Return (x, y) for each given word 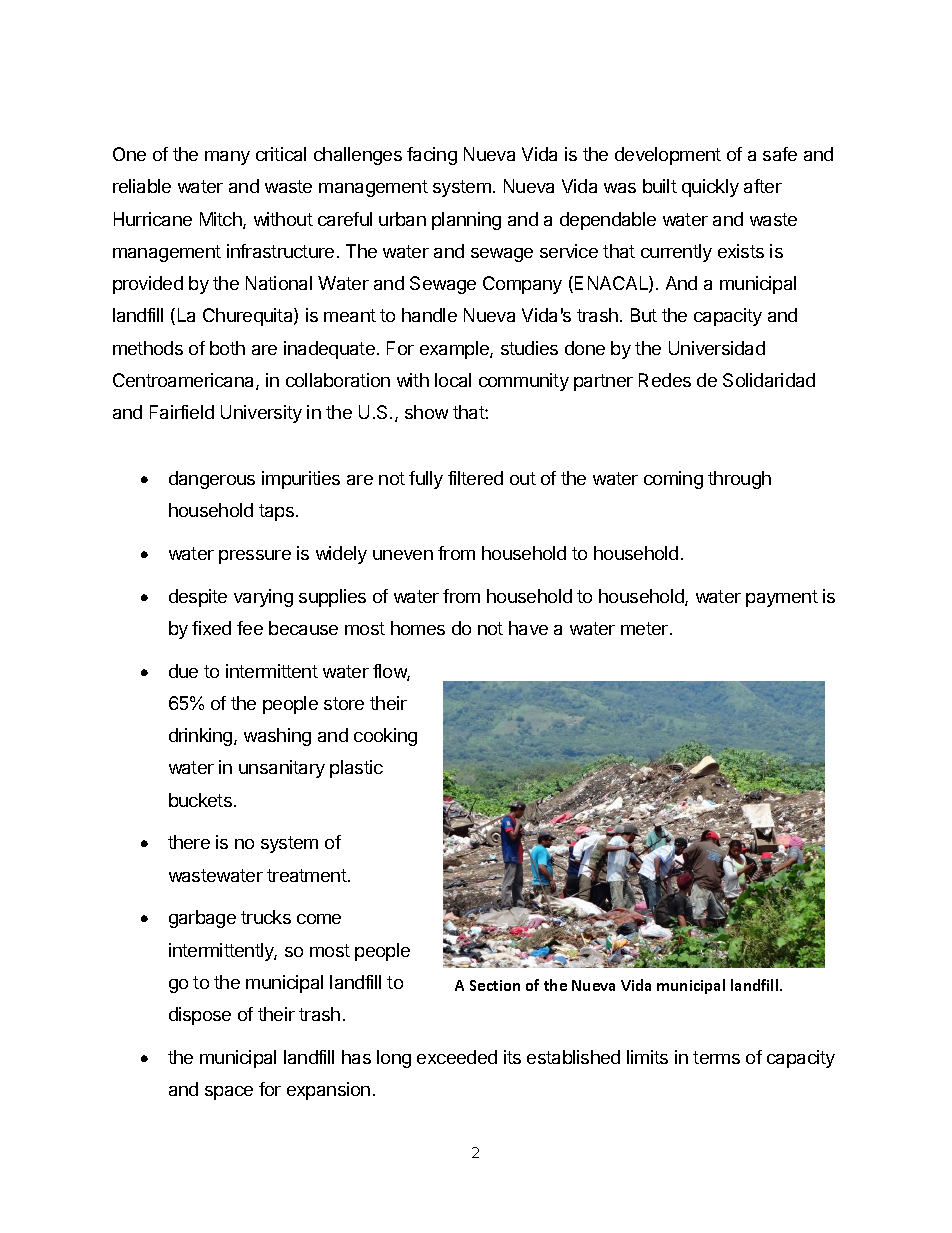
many (227, 158)
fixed (211, 628)
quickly (710, 188)
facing (432, 156)
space (229, 1093)
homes (418, 628)
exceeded (457, 1057)
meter (646, 628)
